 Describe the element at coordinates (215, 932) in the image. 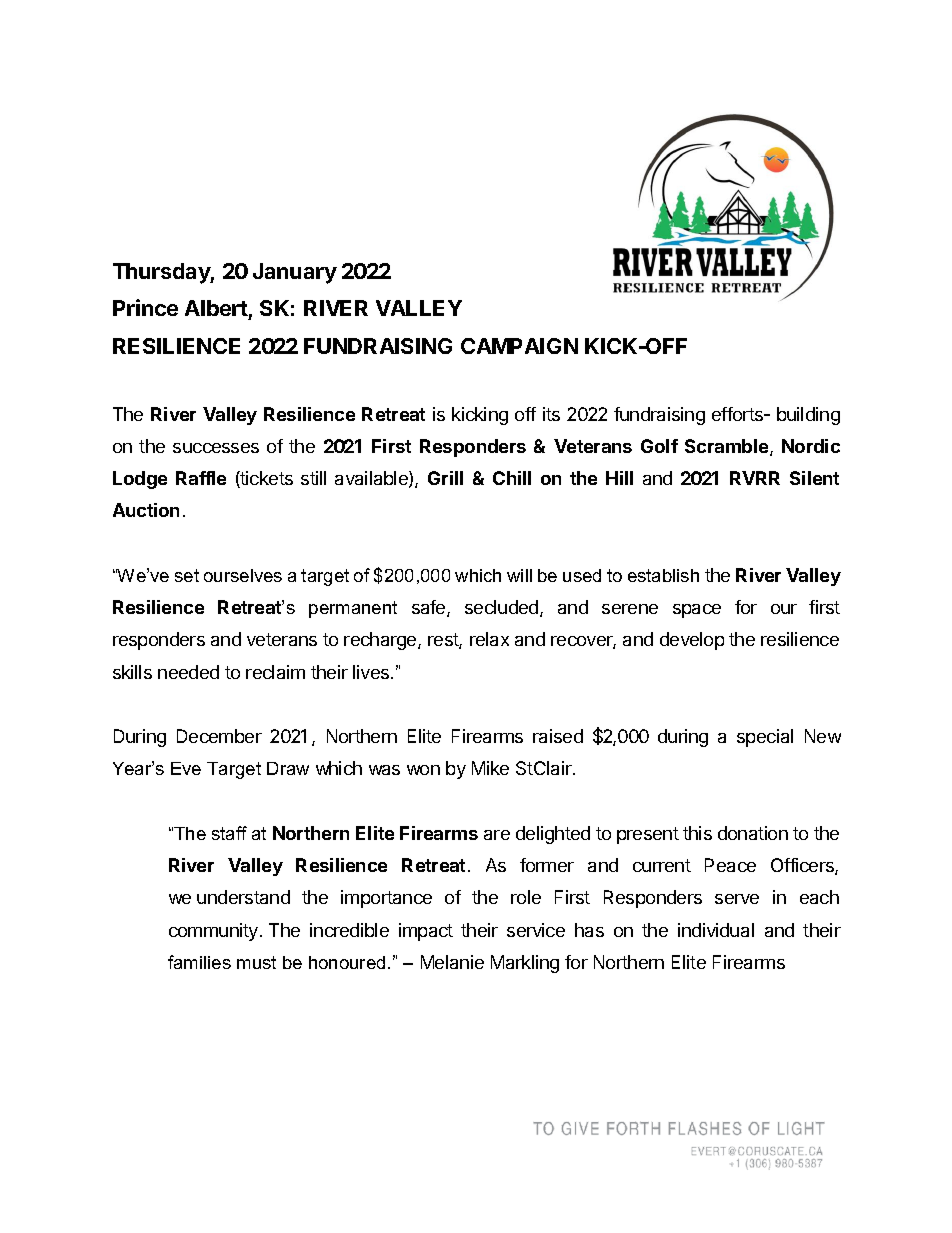

I see `community` at that location.
